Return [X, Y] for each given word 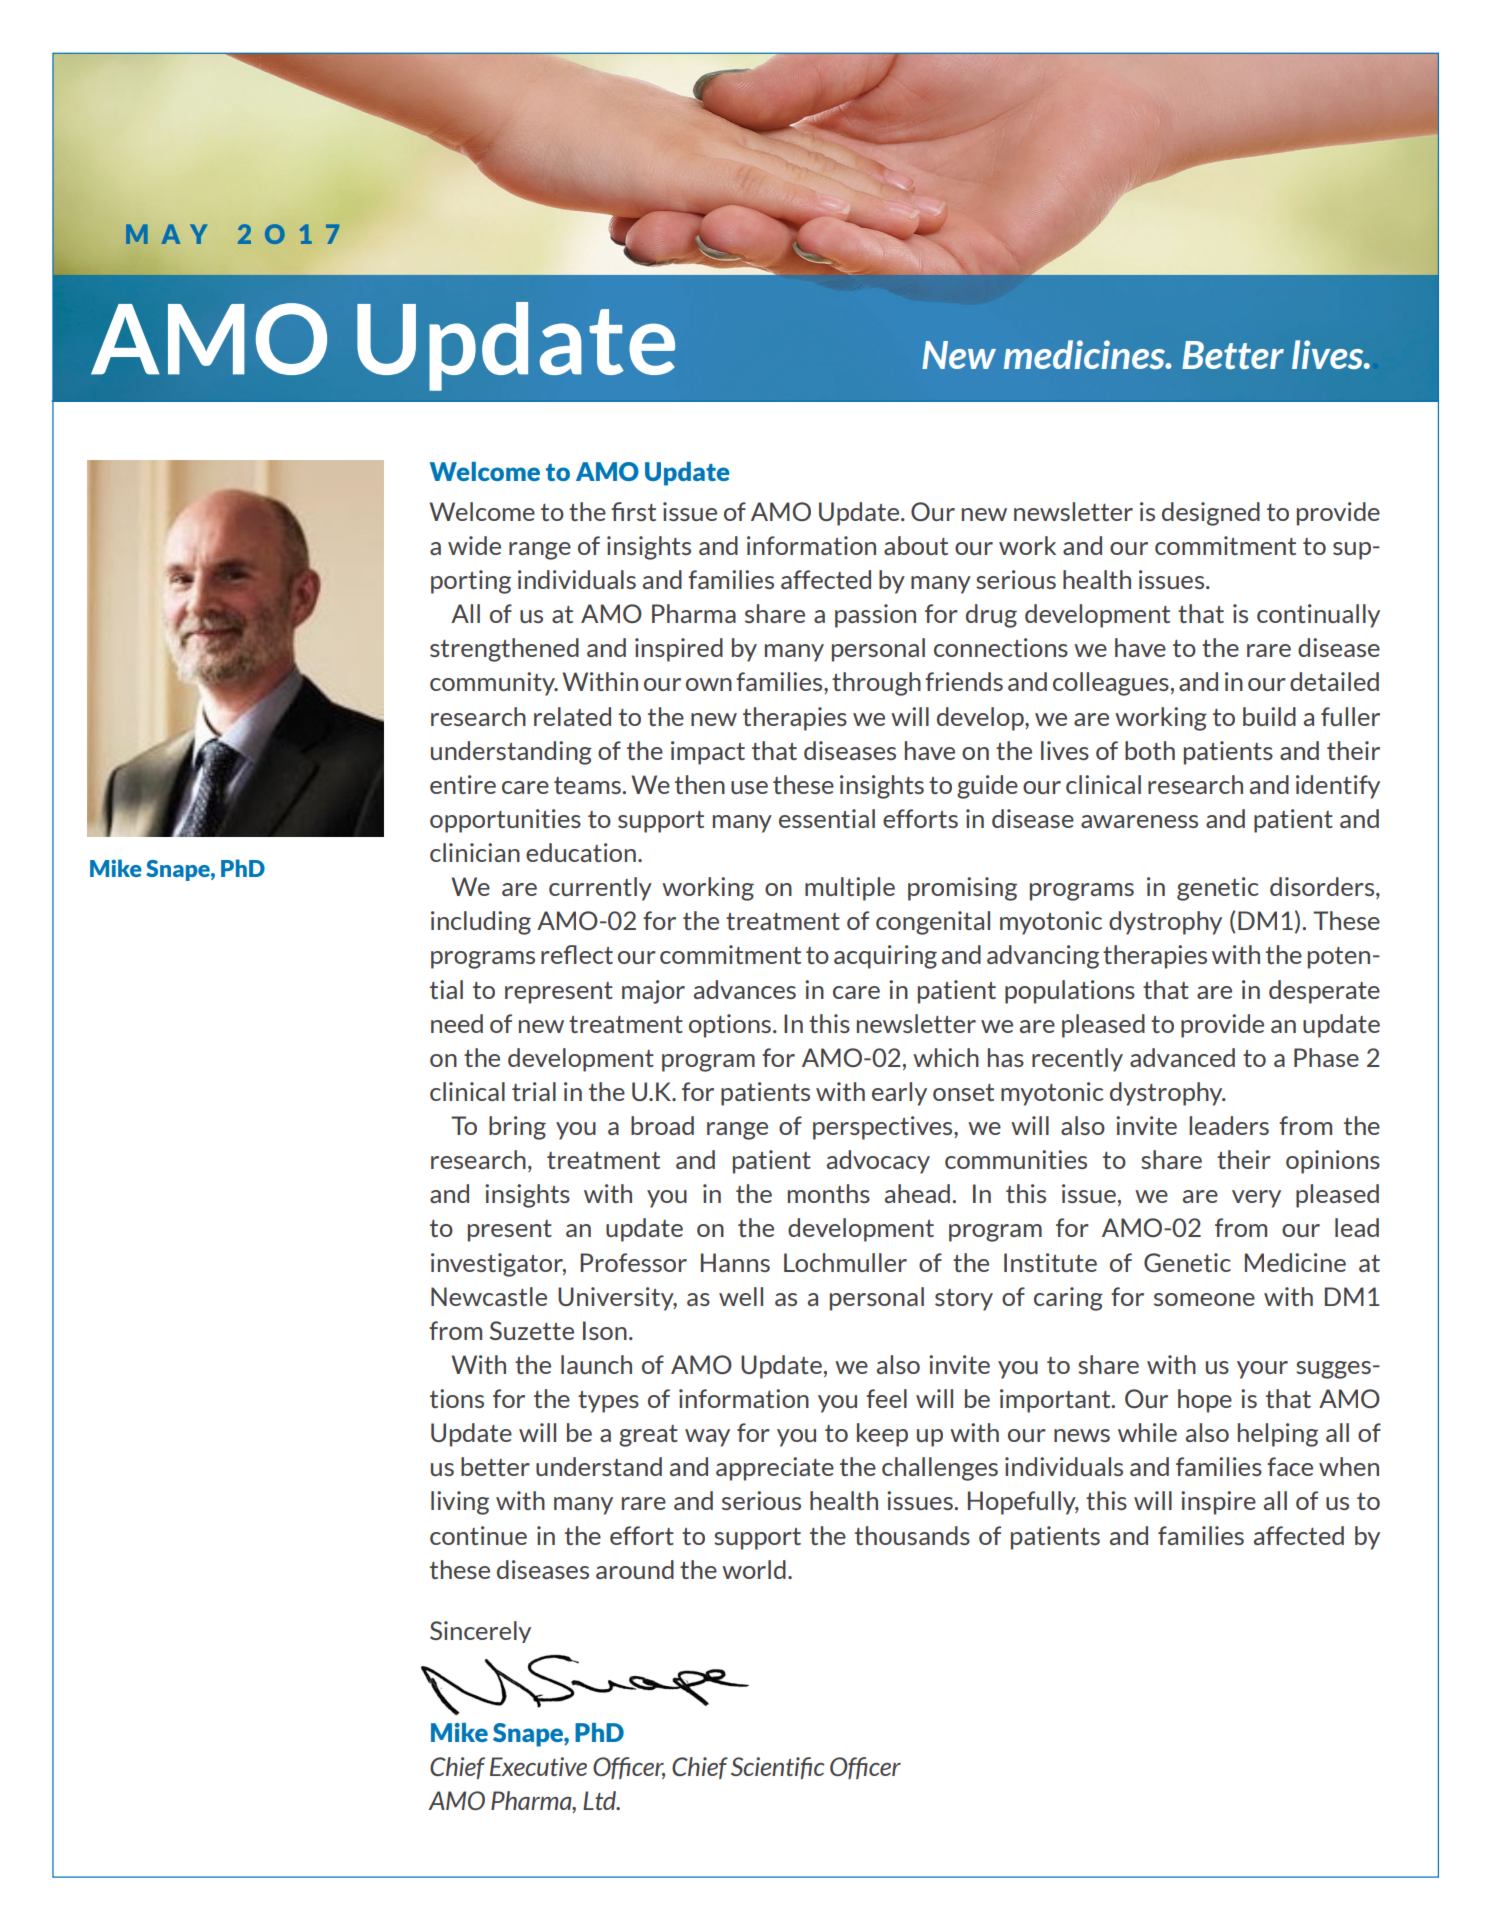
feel [886, 1398]
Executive [538, 1766]
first [633, 511]
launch [596, 1364]
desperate [1324, 992]
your [1262, 1370]
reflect [577, 954]
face [1290, 1466]
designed [1211, 514]
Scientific [778, 1768]
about [916, 545]
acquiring [885, 957]
